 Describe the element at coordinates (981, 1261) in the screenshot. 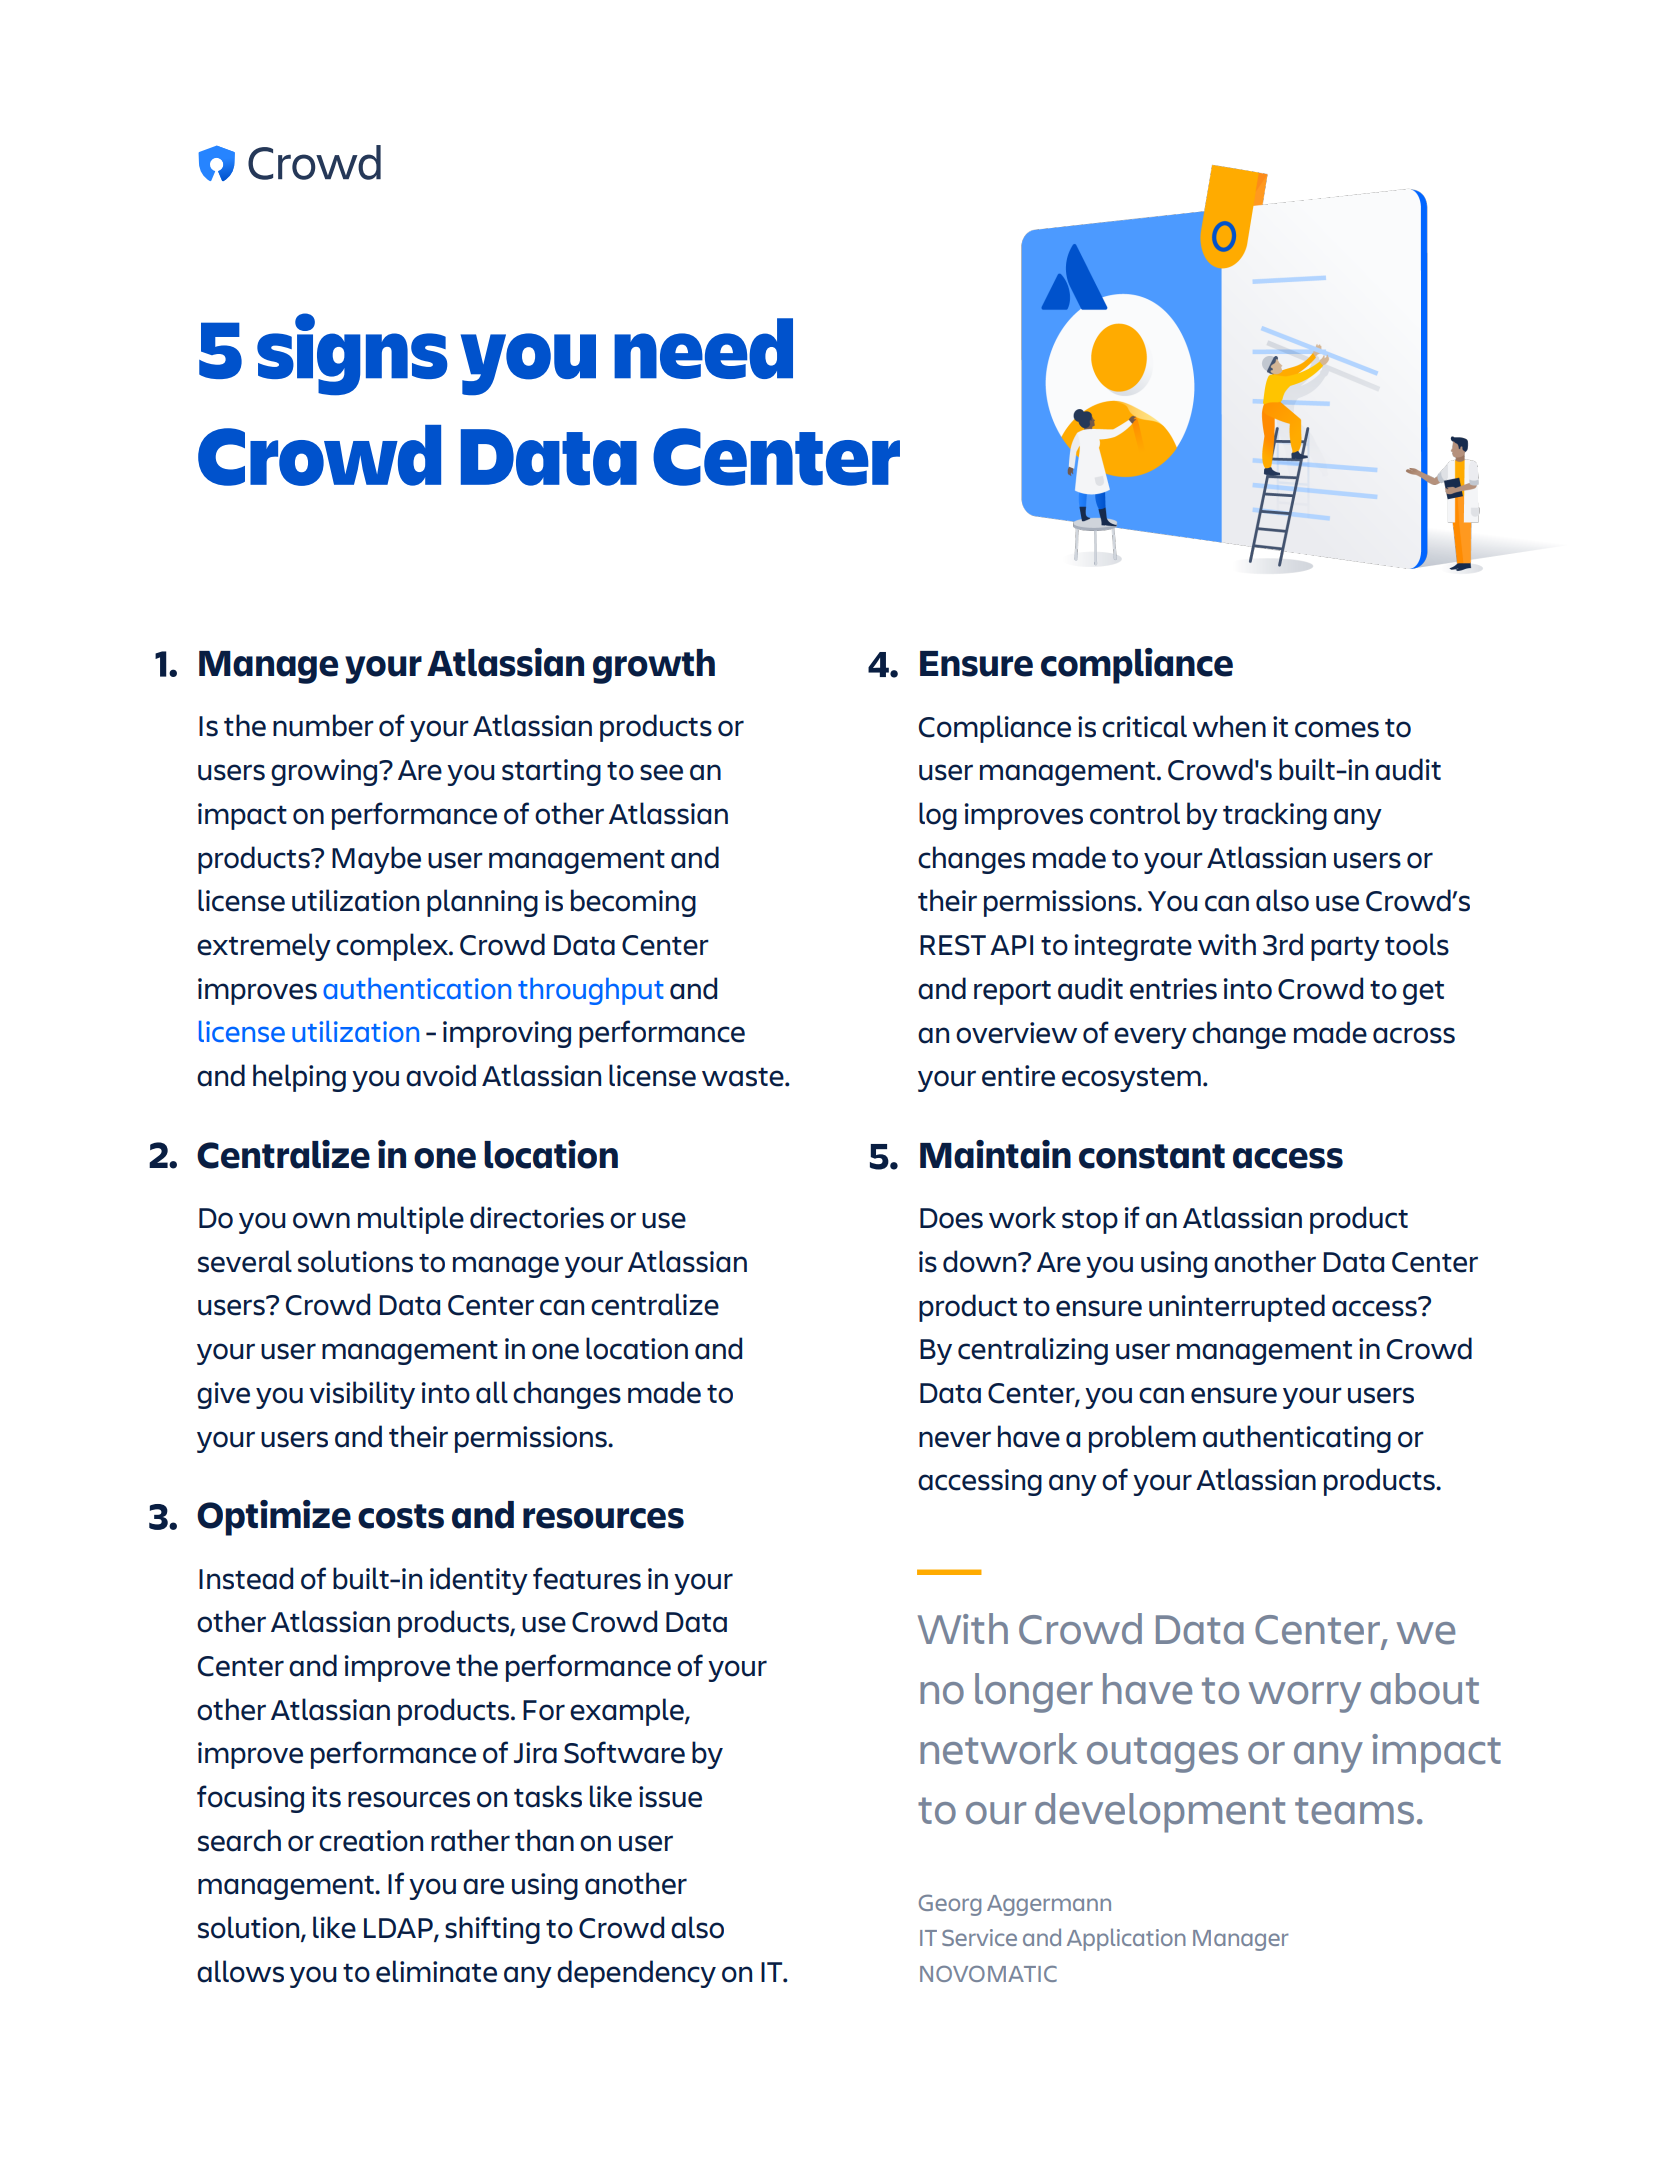

I see `down` at that location.
